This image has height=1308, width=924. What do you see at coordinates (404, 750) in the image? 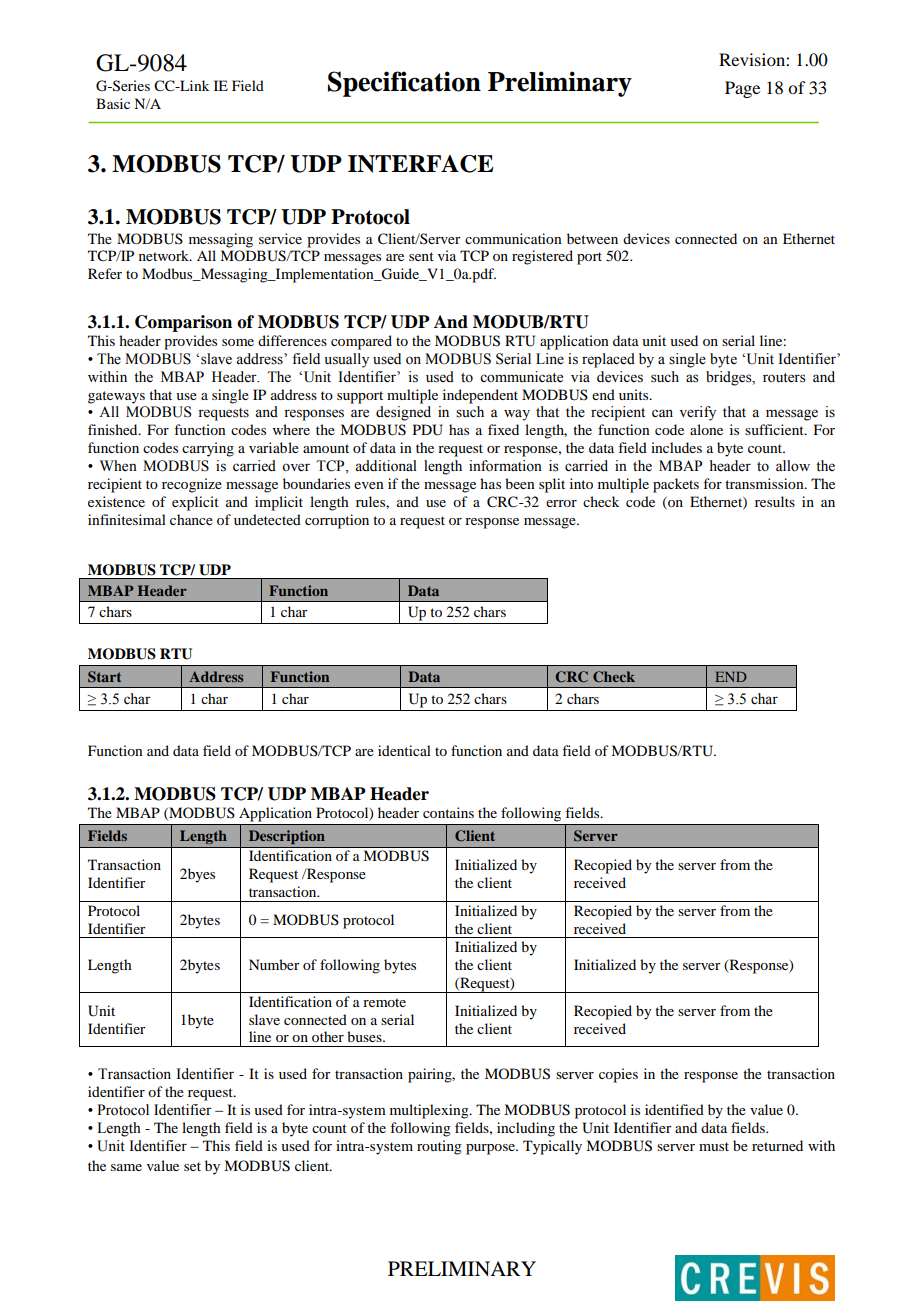
I see `identical` at bounding box center [404, 750].
